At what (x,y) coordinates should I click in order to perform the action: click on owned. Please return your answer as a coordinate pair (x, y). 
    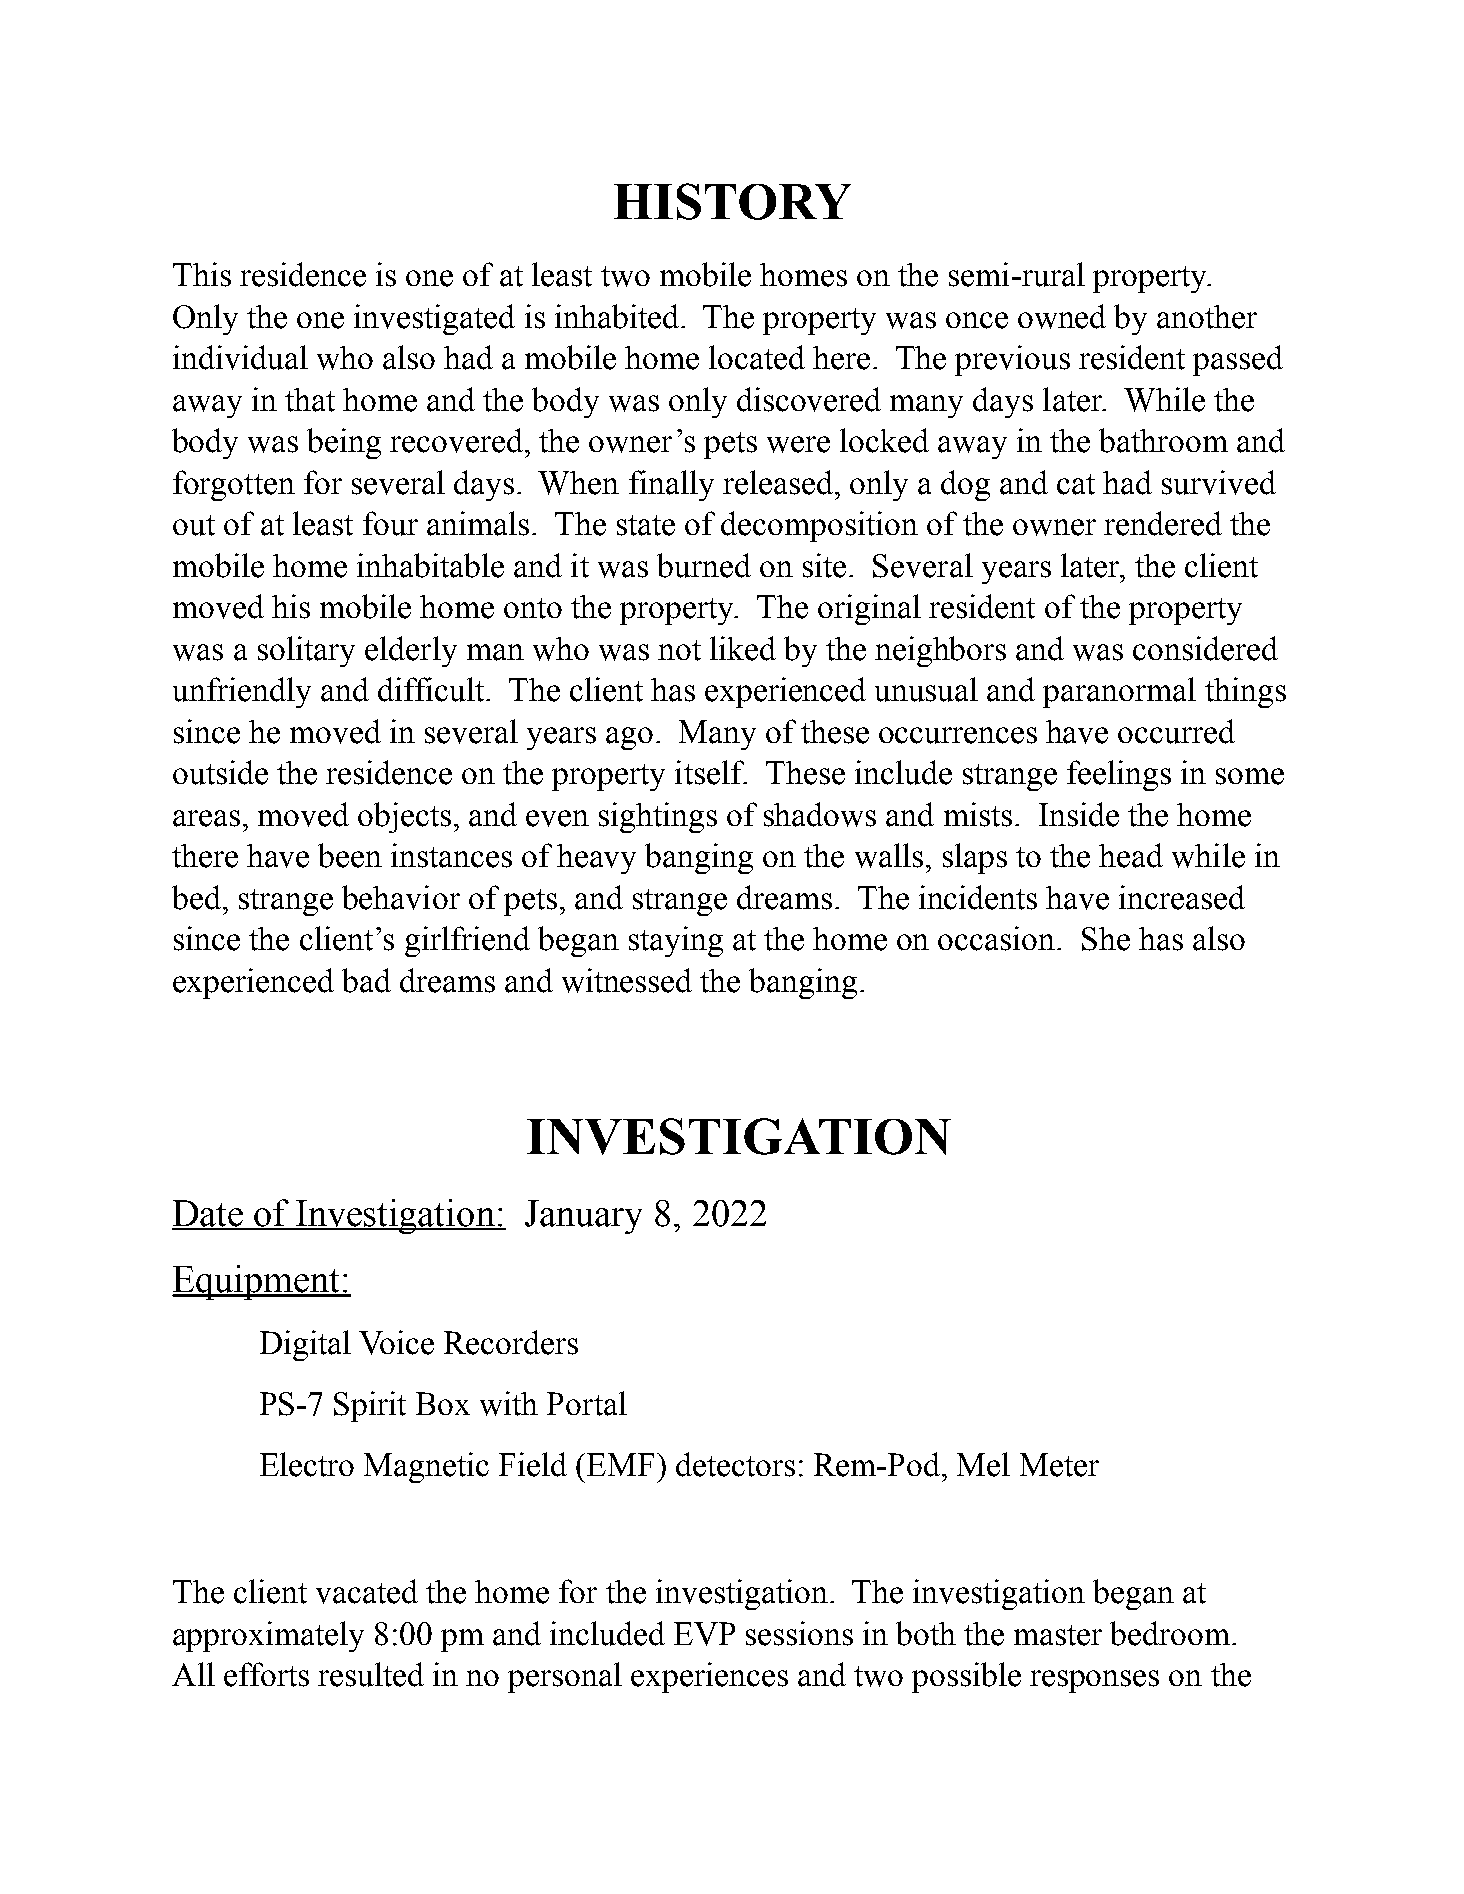
    Looking at the image, I should click on (1062, 316).
